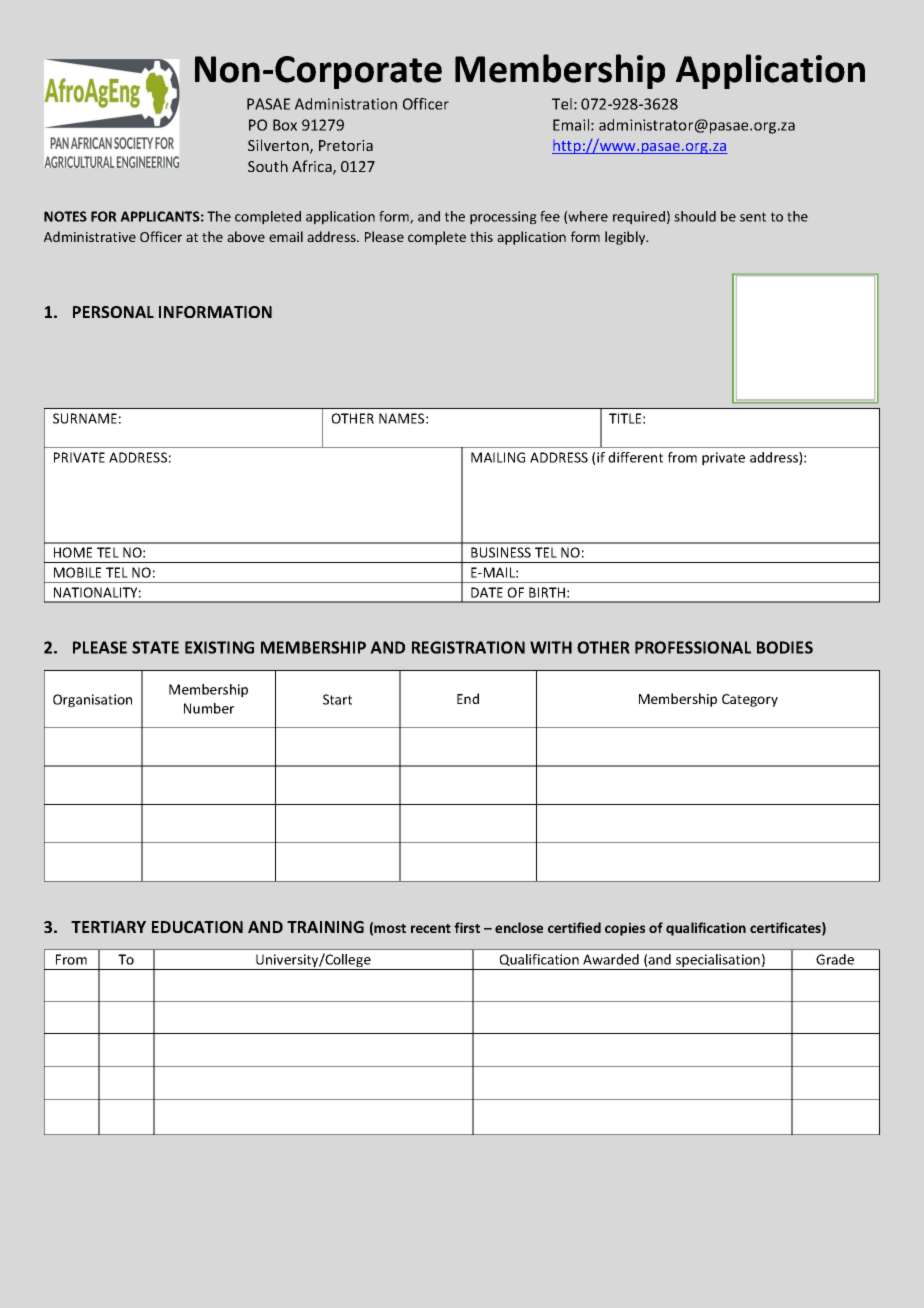 The image size is (924, 1308). Describe the element at coordinates (197, 927) in the image. I see `EDUCATION` at that location.
